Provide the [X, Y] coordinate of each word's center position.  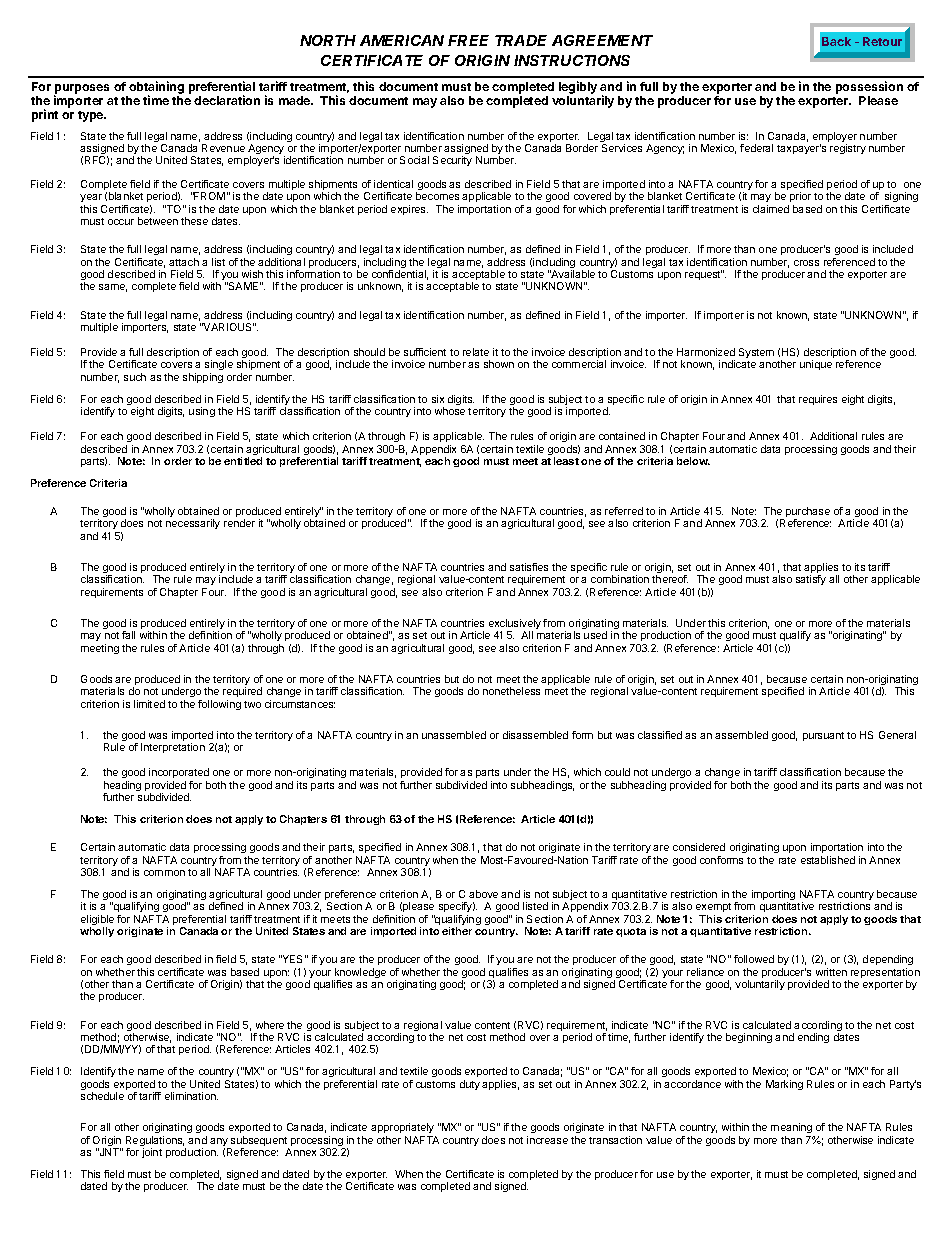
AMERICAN [402, 40]
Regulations [155, 1142]
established [828, 860]
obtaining [155, 89]
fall [128, 635]
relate [476, 352]
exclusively [515, 625]
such [135, 377]
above [483, 894]
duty [470, 1085]
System [756, 353]
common [164, 873]
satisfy [811, 580]
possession [869, 89]
